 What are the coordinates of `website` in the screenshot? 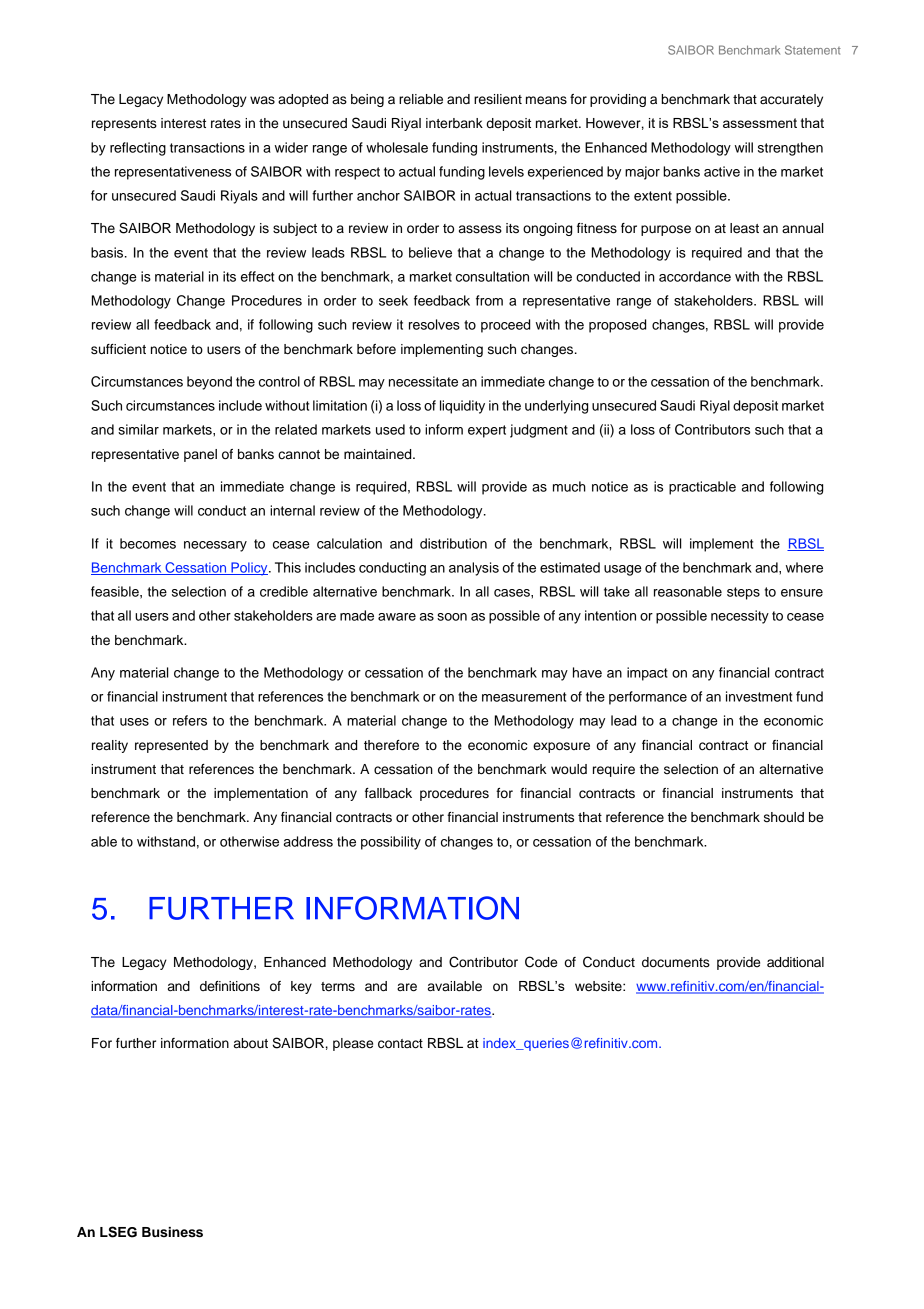 It's located at (599, 986).
